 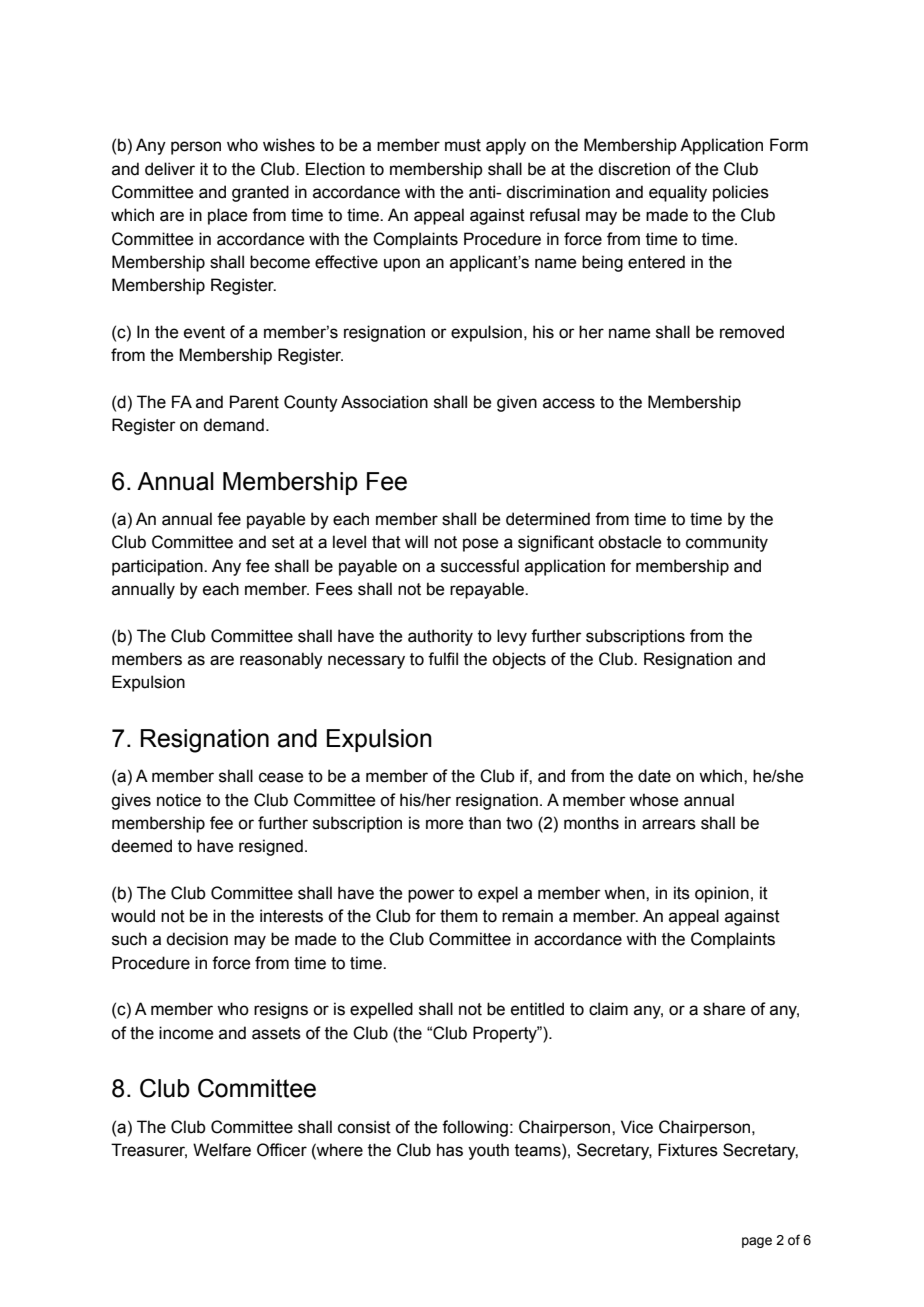 I want to click on Welfare, so click(x=222, y=1150).
